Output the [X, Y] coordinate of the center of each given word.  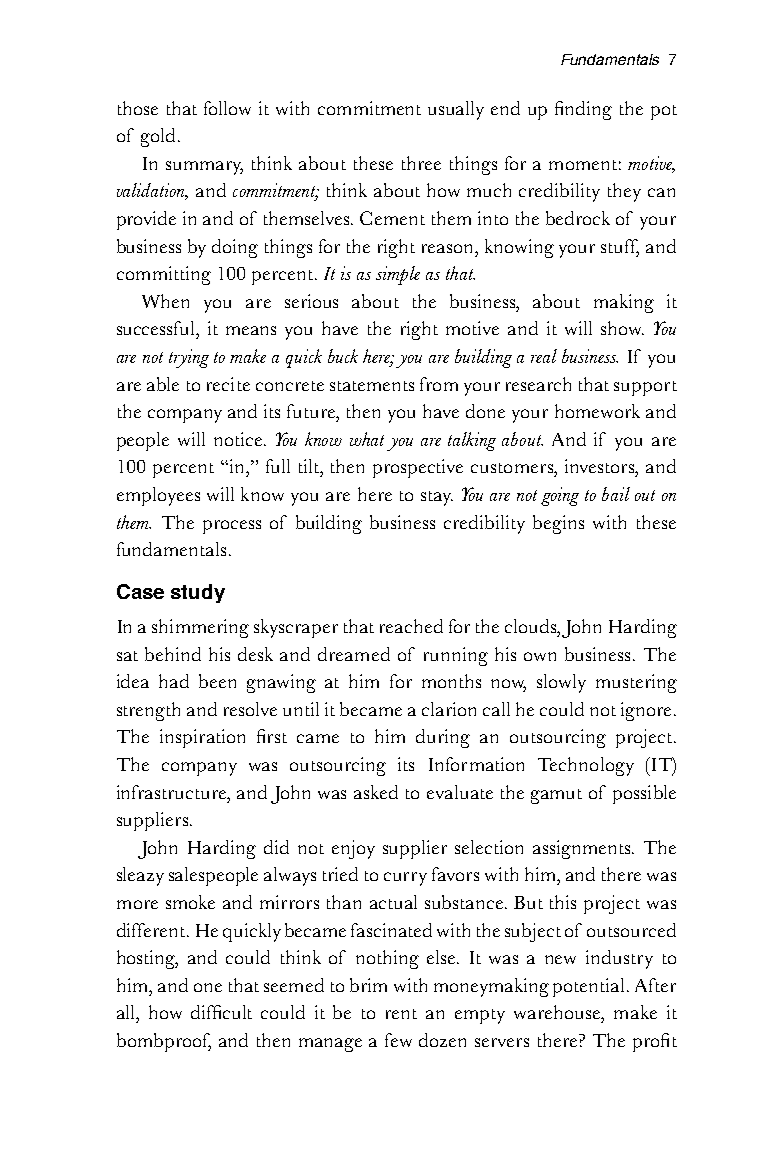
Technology [586, 766]
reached [411, 626]
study [198, 593]
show [622, 328]
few [398, 1040]
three [421, 163]
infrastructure [173, 792]
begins [558, 524]
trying [189, 358]
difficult [221, 1012]
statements [372, 386]
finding [583, 110]
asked [376, 792]
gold [158, 137]
